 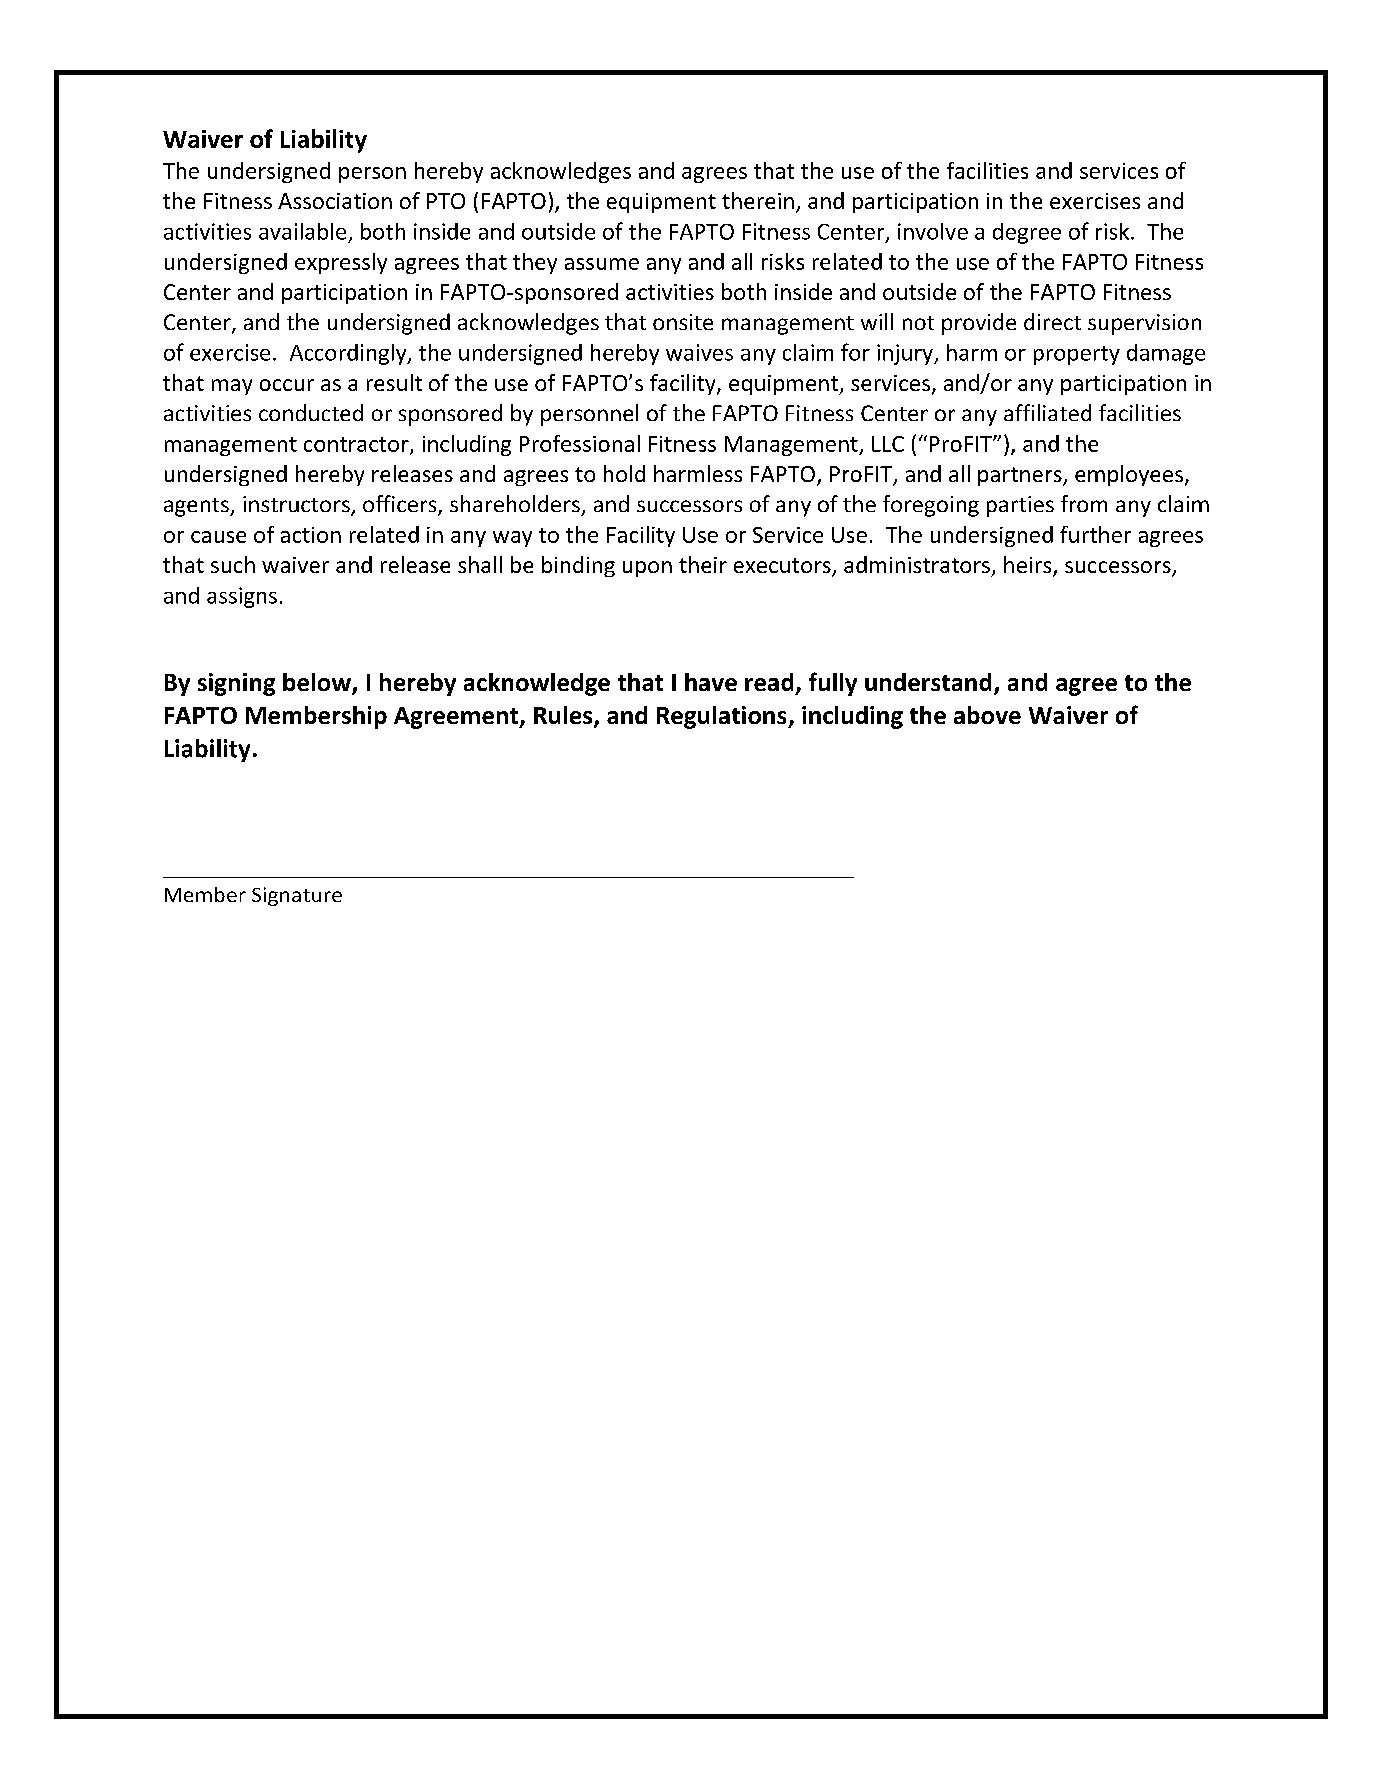 I want to click on Signature, so click(x=297, y=896).
